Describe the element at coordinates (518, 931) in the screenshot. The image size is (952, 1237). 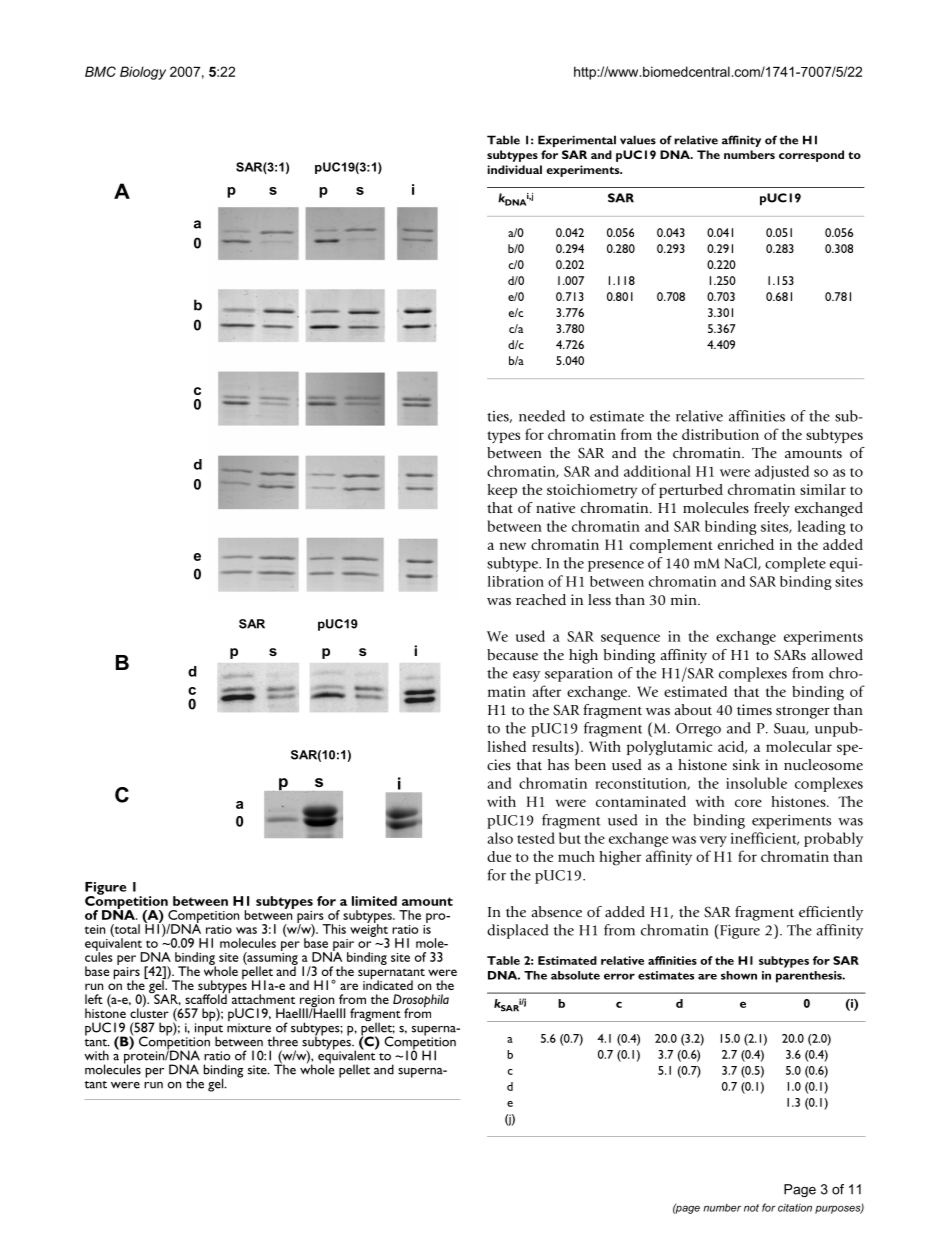
I see `displaced` at that location.
